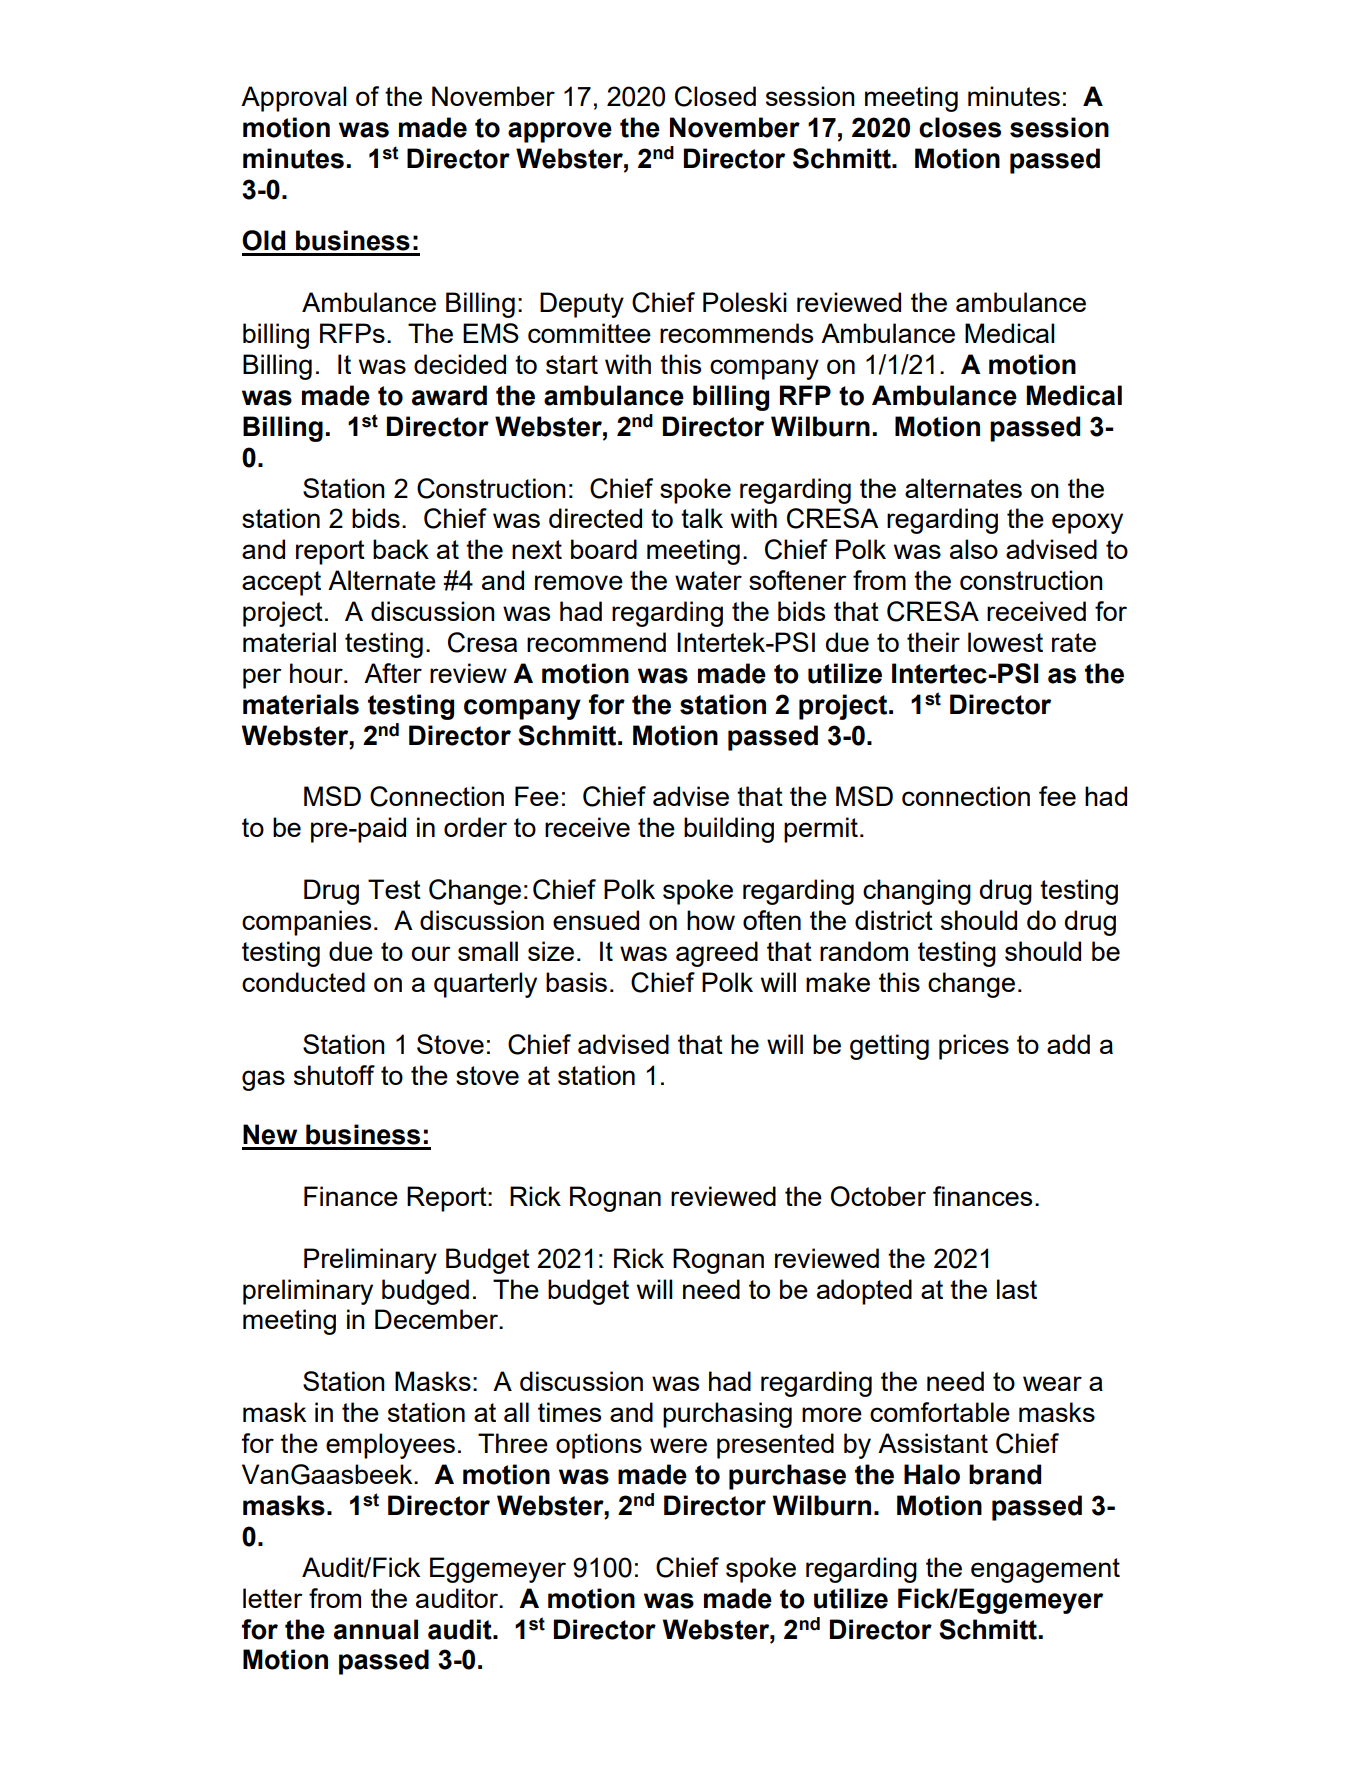 The height and width of the screenshot is (1774, 1371). What do you see at coordinates (1017, 1289) in the screenshot?
I see `last` at bounding box center [1017, 1289].
